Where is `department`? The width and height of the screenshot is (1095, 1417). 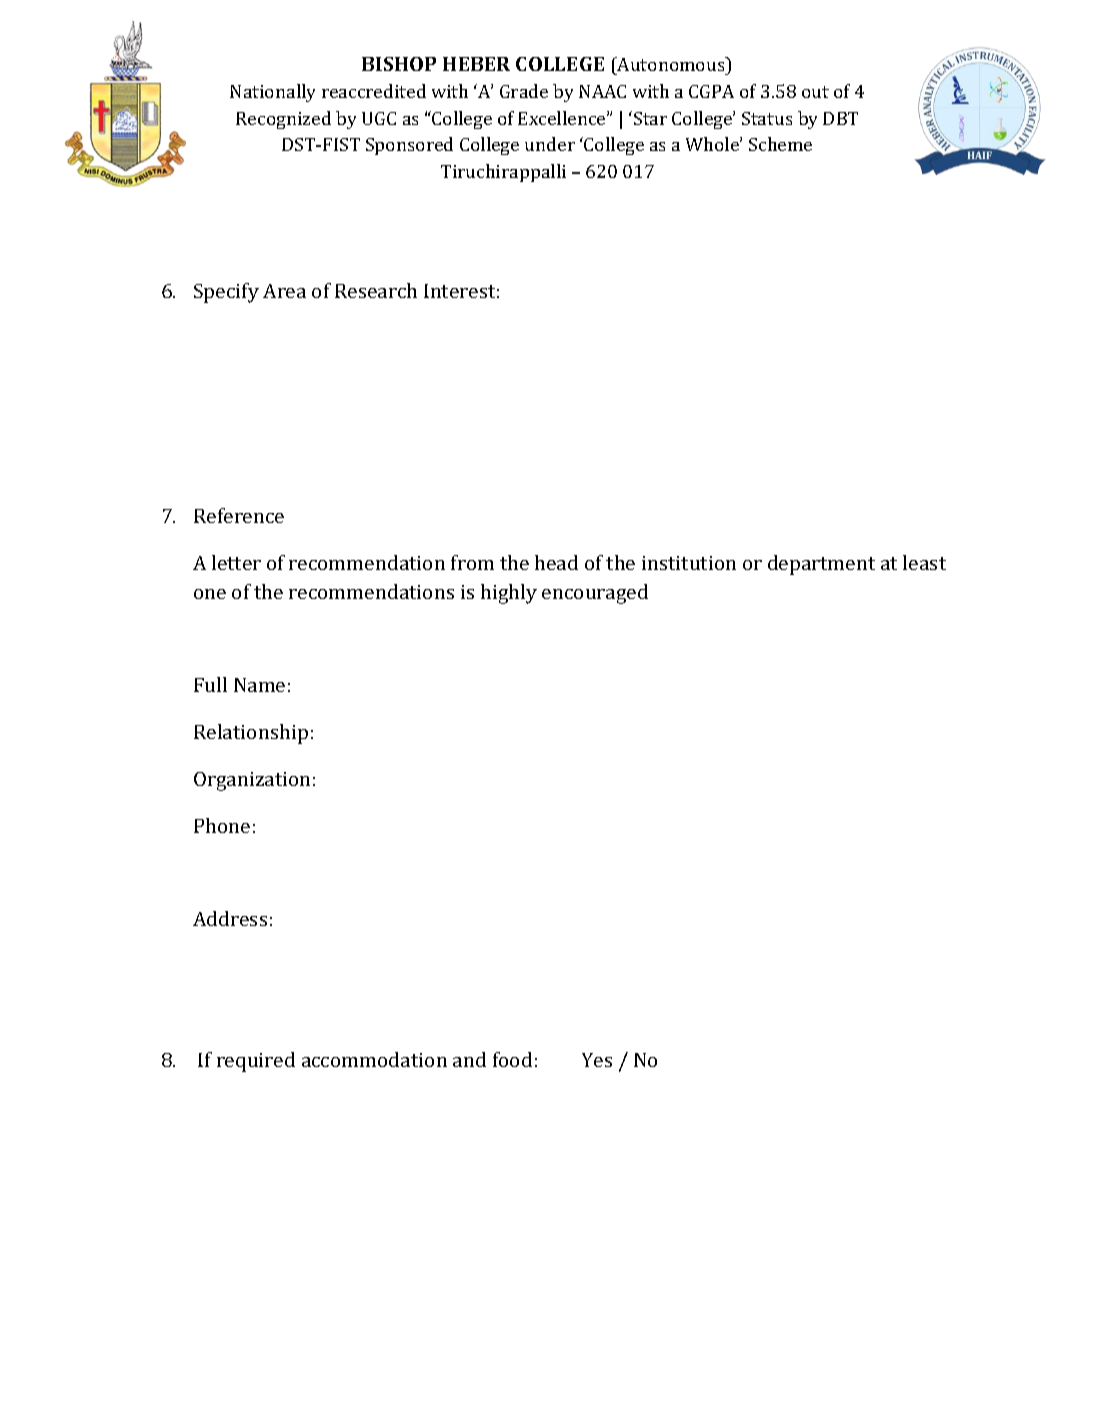
department is located at coordinates (821, 565).
